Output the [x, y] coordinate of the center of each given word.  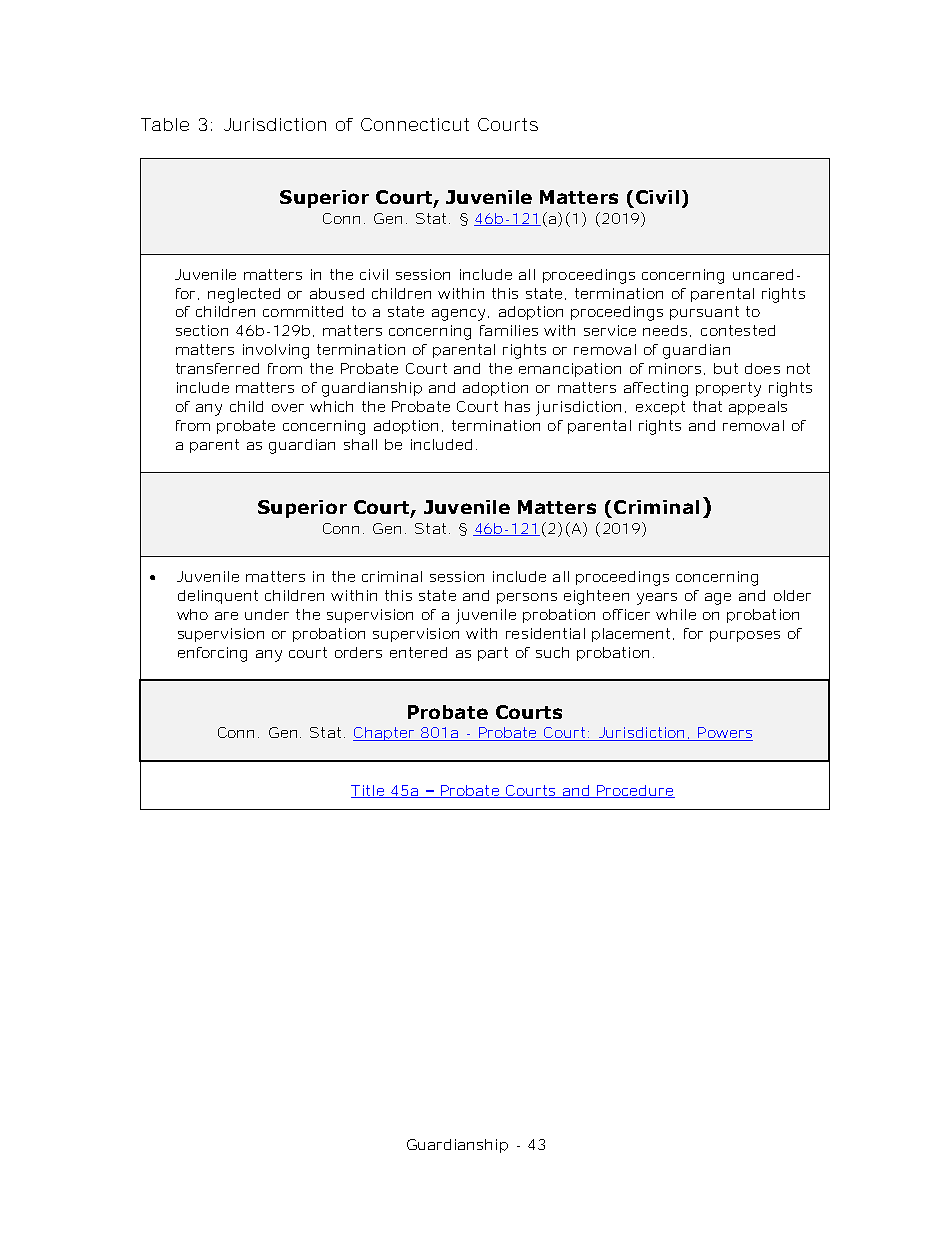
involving [276, 351]
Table [165, 124]
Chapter [386, 734]
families [509, 330]
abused [337, 293]
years [657, 599]
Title [370, 791]
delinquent [218, 597]
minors [677, 369]
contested [738, 330]
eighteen [596, 597]
